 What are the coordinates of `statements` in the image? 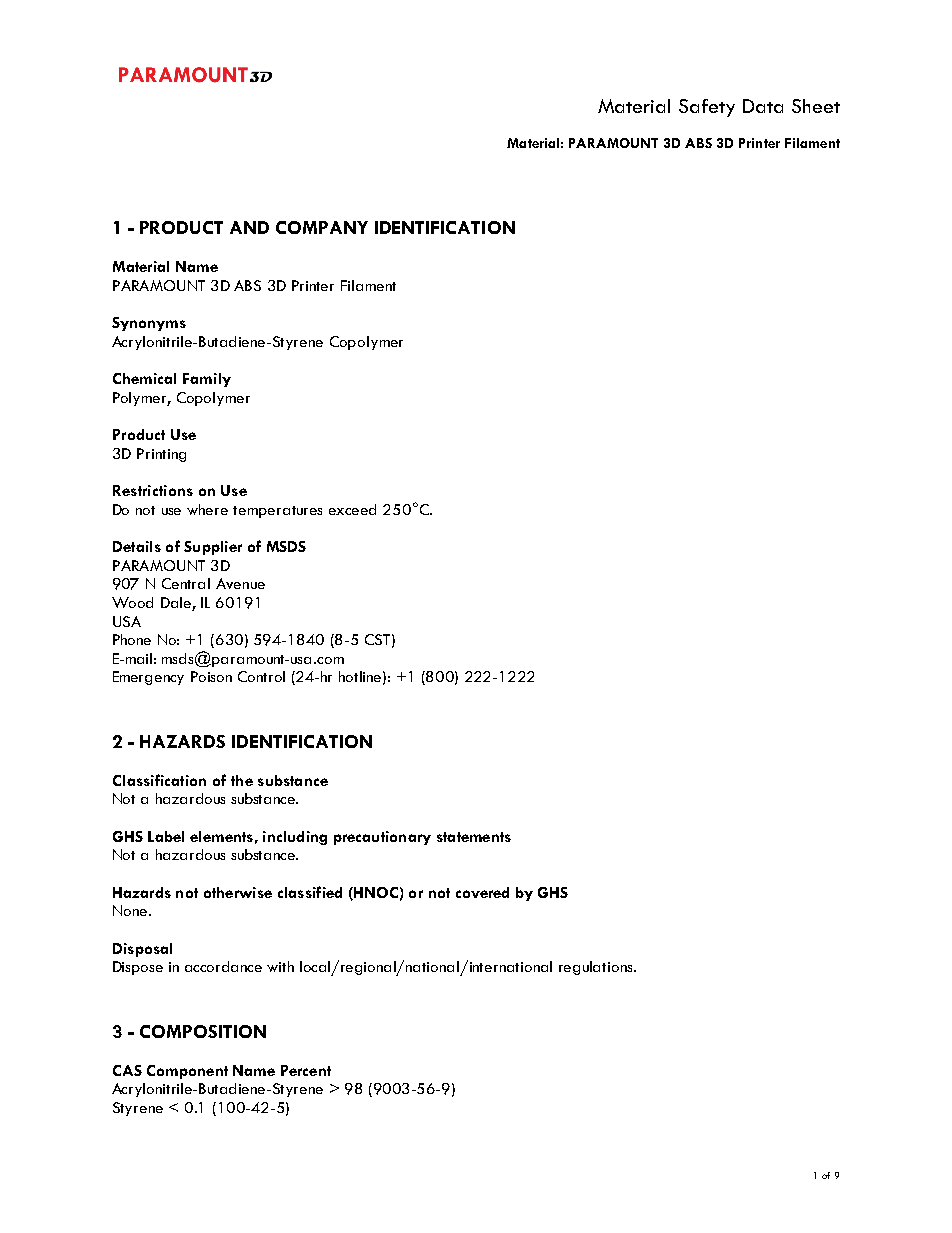 It's located at (474, 837).
